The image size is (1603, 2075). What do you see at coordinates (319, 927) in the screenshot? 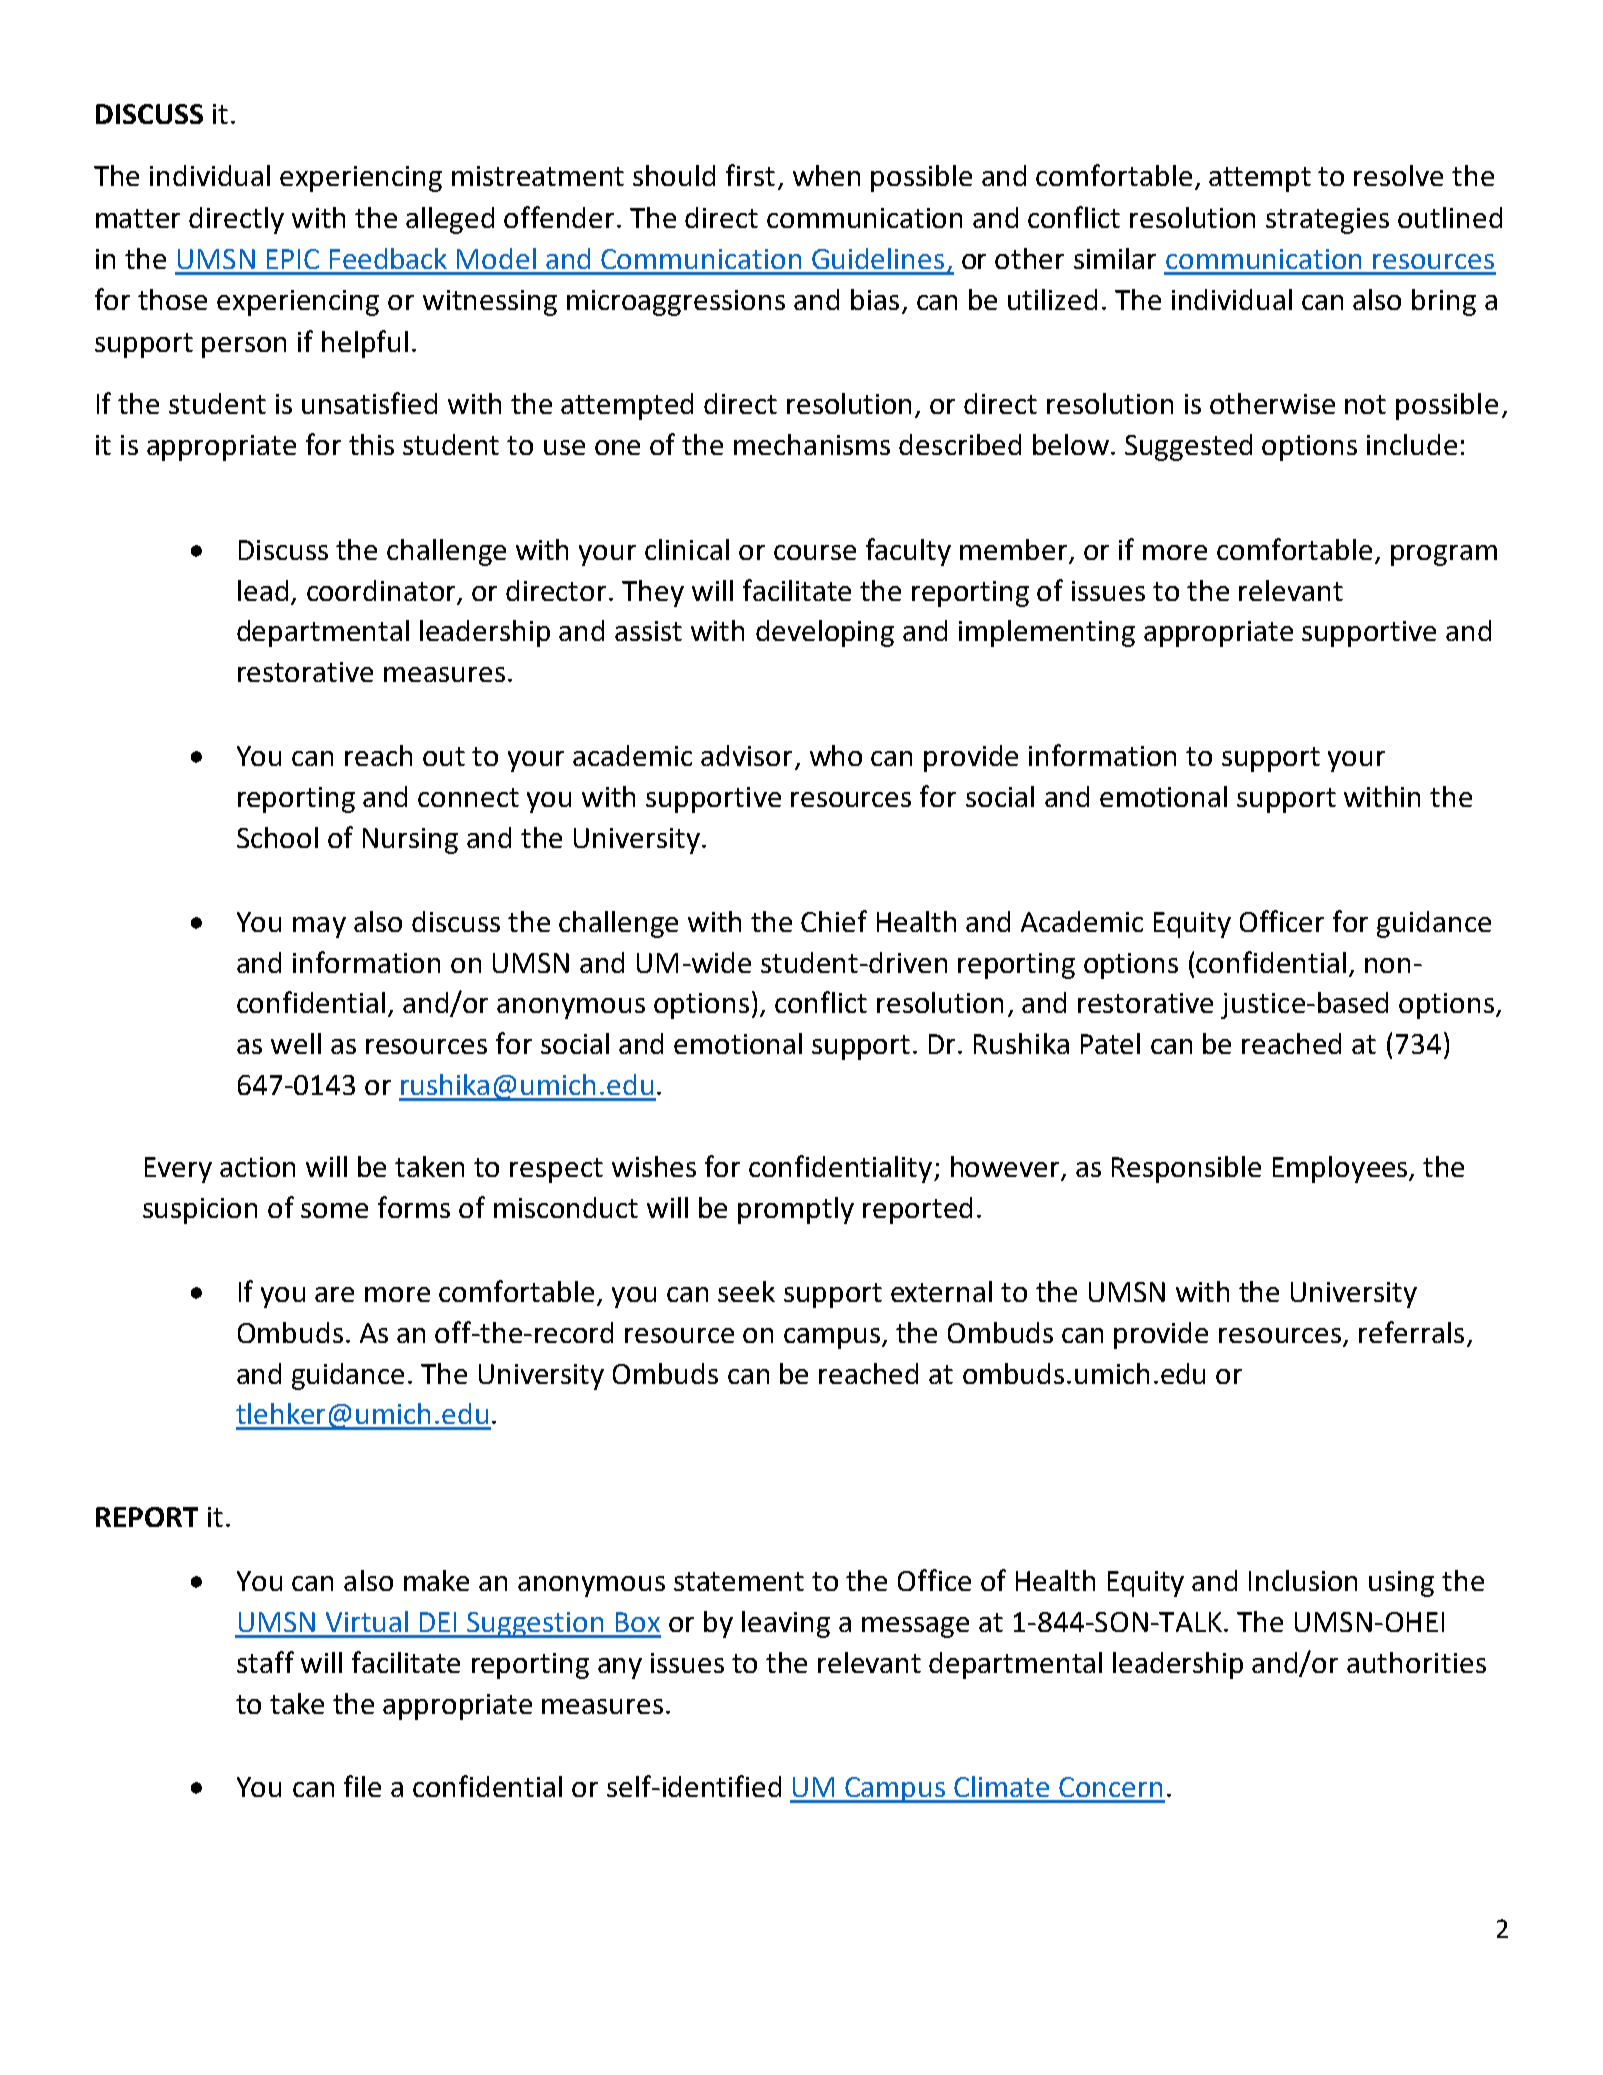
I see `may` at bounding box center [319, 927].
